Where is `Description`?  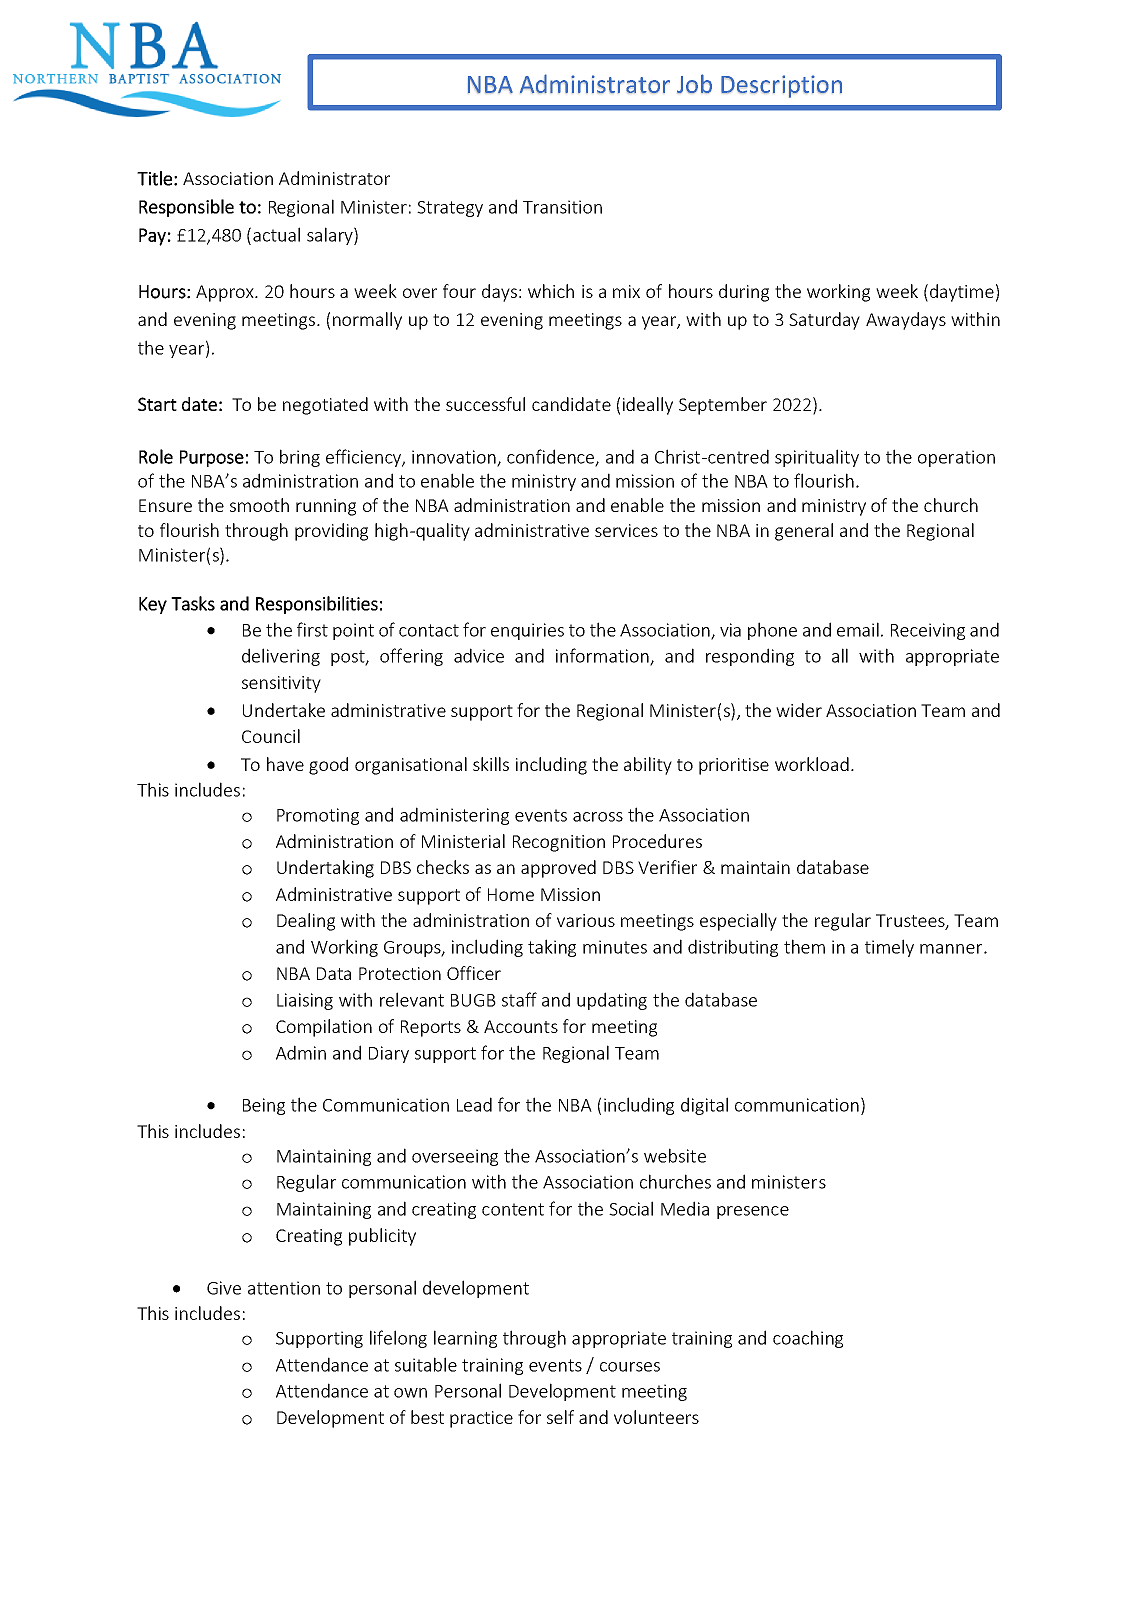 Description is located at coordinates (781, 86).
